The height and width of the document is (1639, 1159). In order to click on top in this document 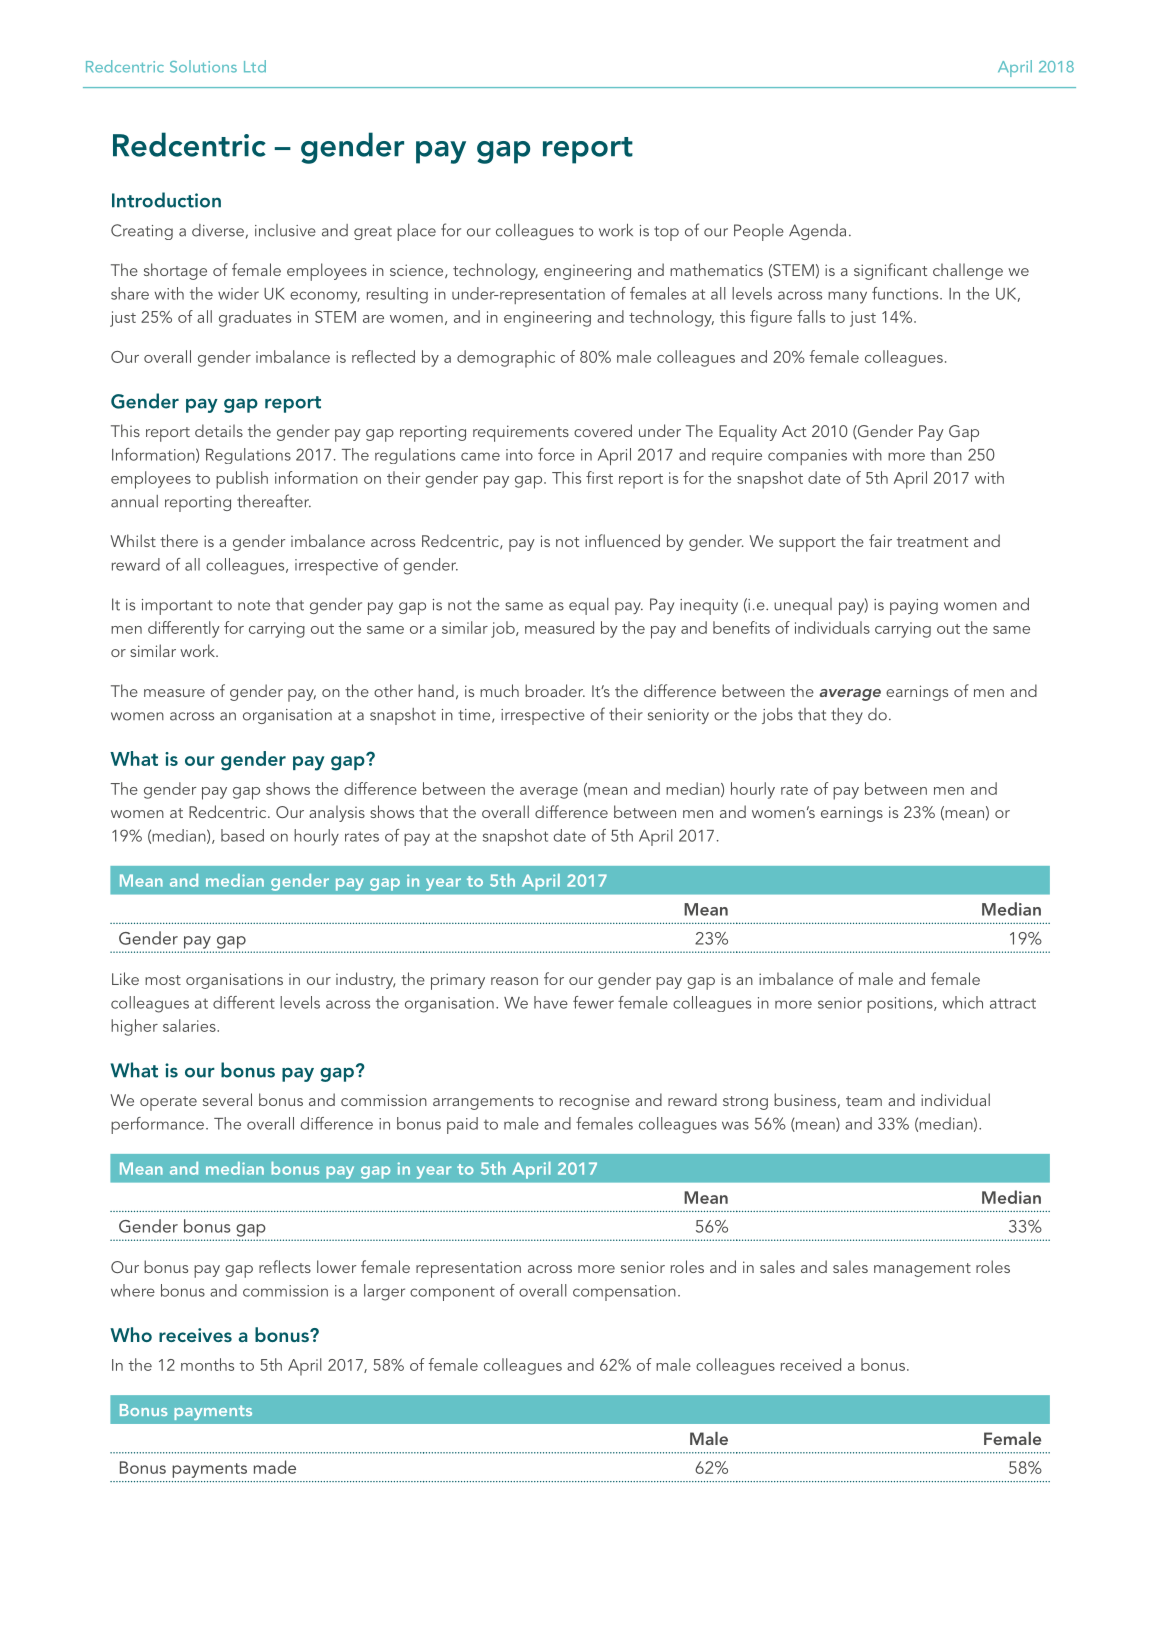, I will do `click(666, 233)`.
